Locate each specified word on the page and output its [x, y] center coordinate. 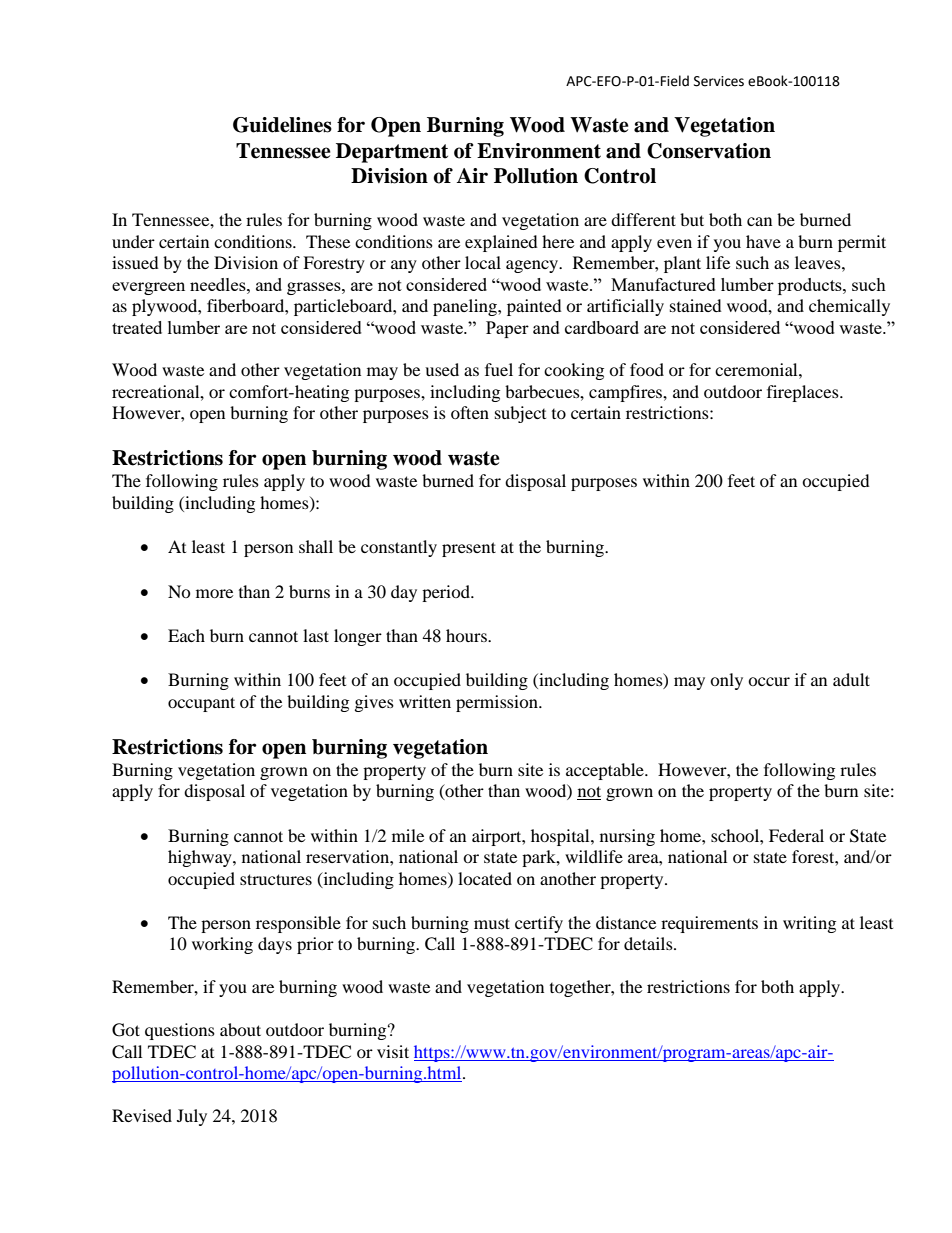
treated [137, 327]
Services [719, 81]
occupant [201, 704]
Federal [796, 835]
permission [498, 703]
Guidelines [282, 125]
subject [520, 414]
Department [392, 153]
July [192, 1117]
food [647, 369]
